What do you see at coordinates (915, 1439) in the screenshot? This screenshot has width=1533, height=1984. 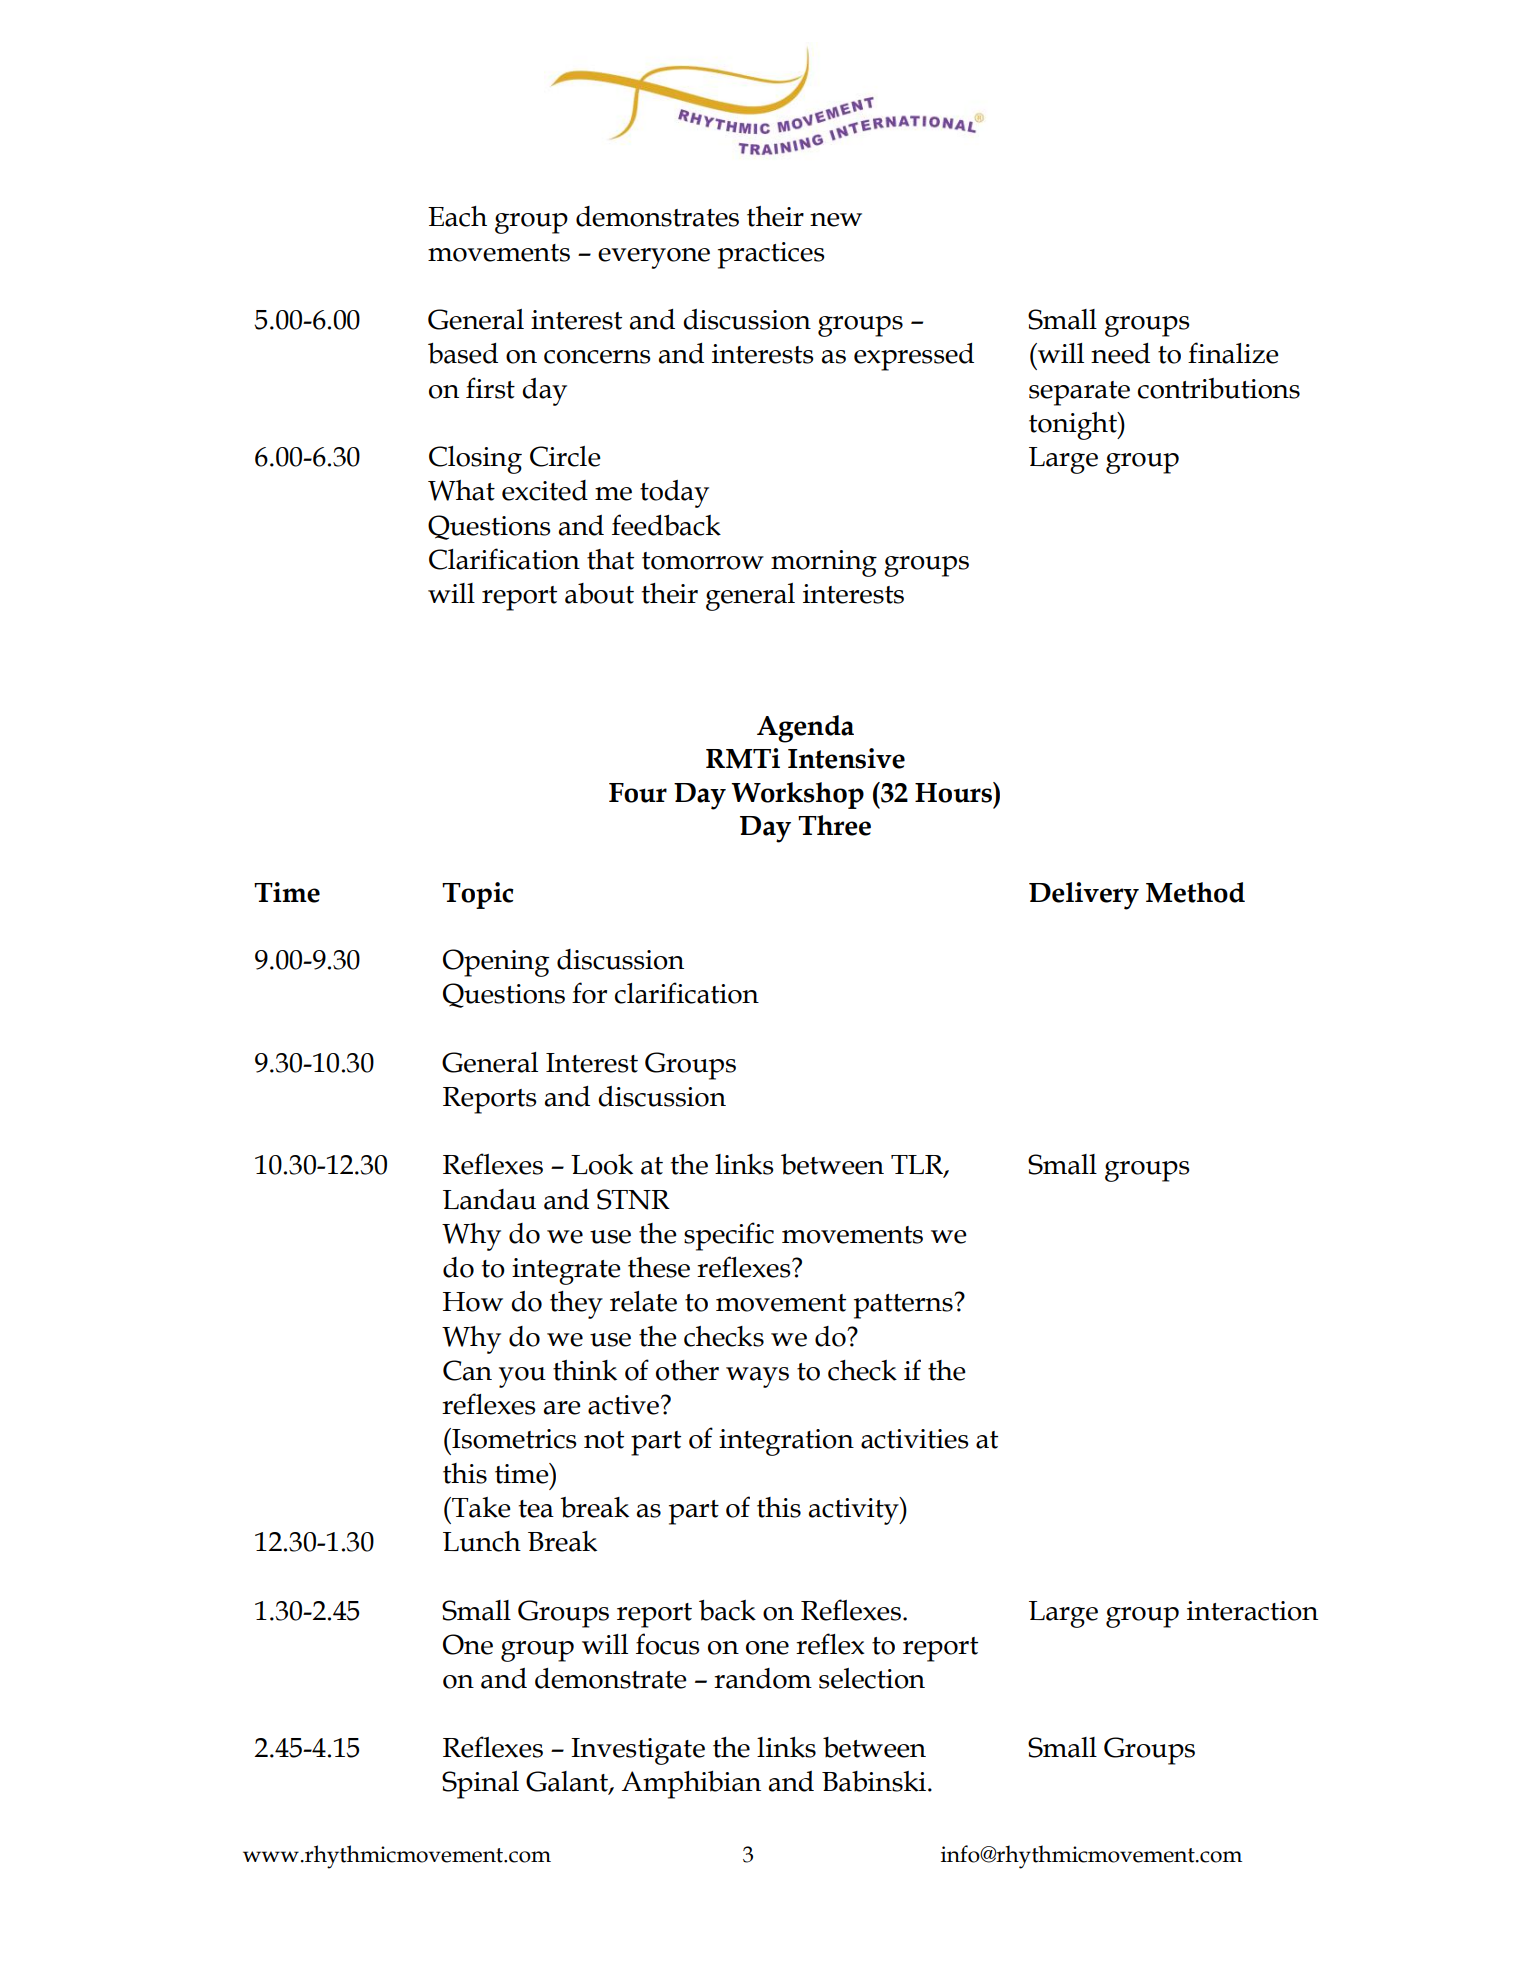 I see `activities` at bounding box center [915, 1439].
